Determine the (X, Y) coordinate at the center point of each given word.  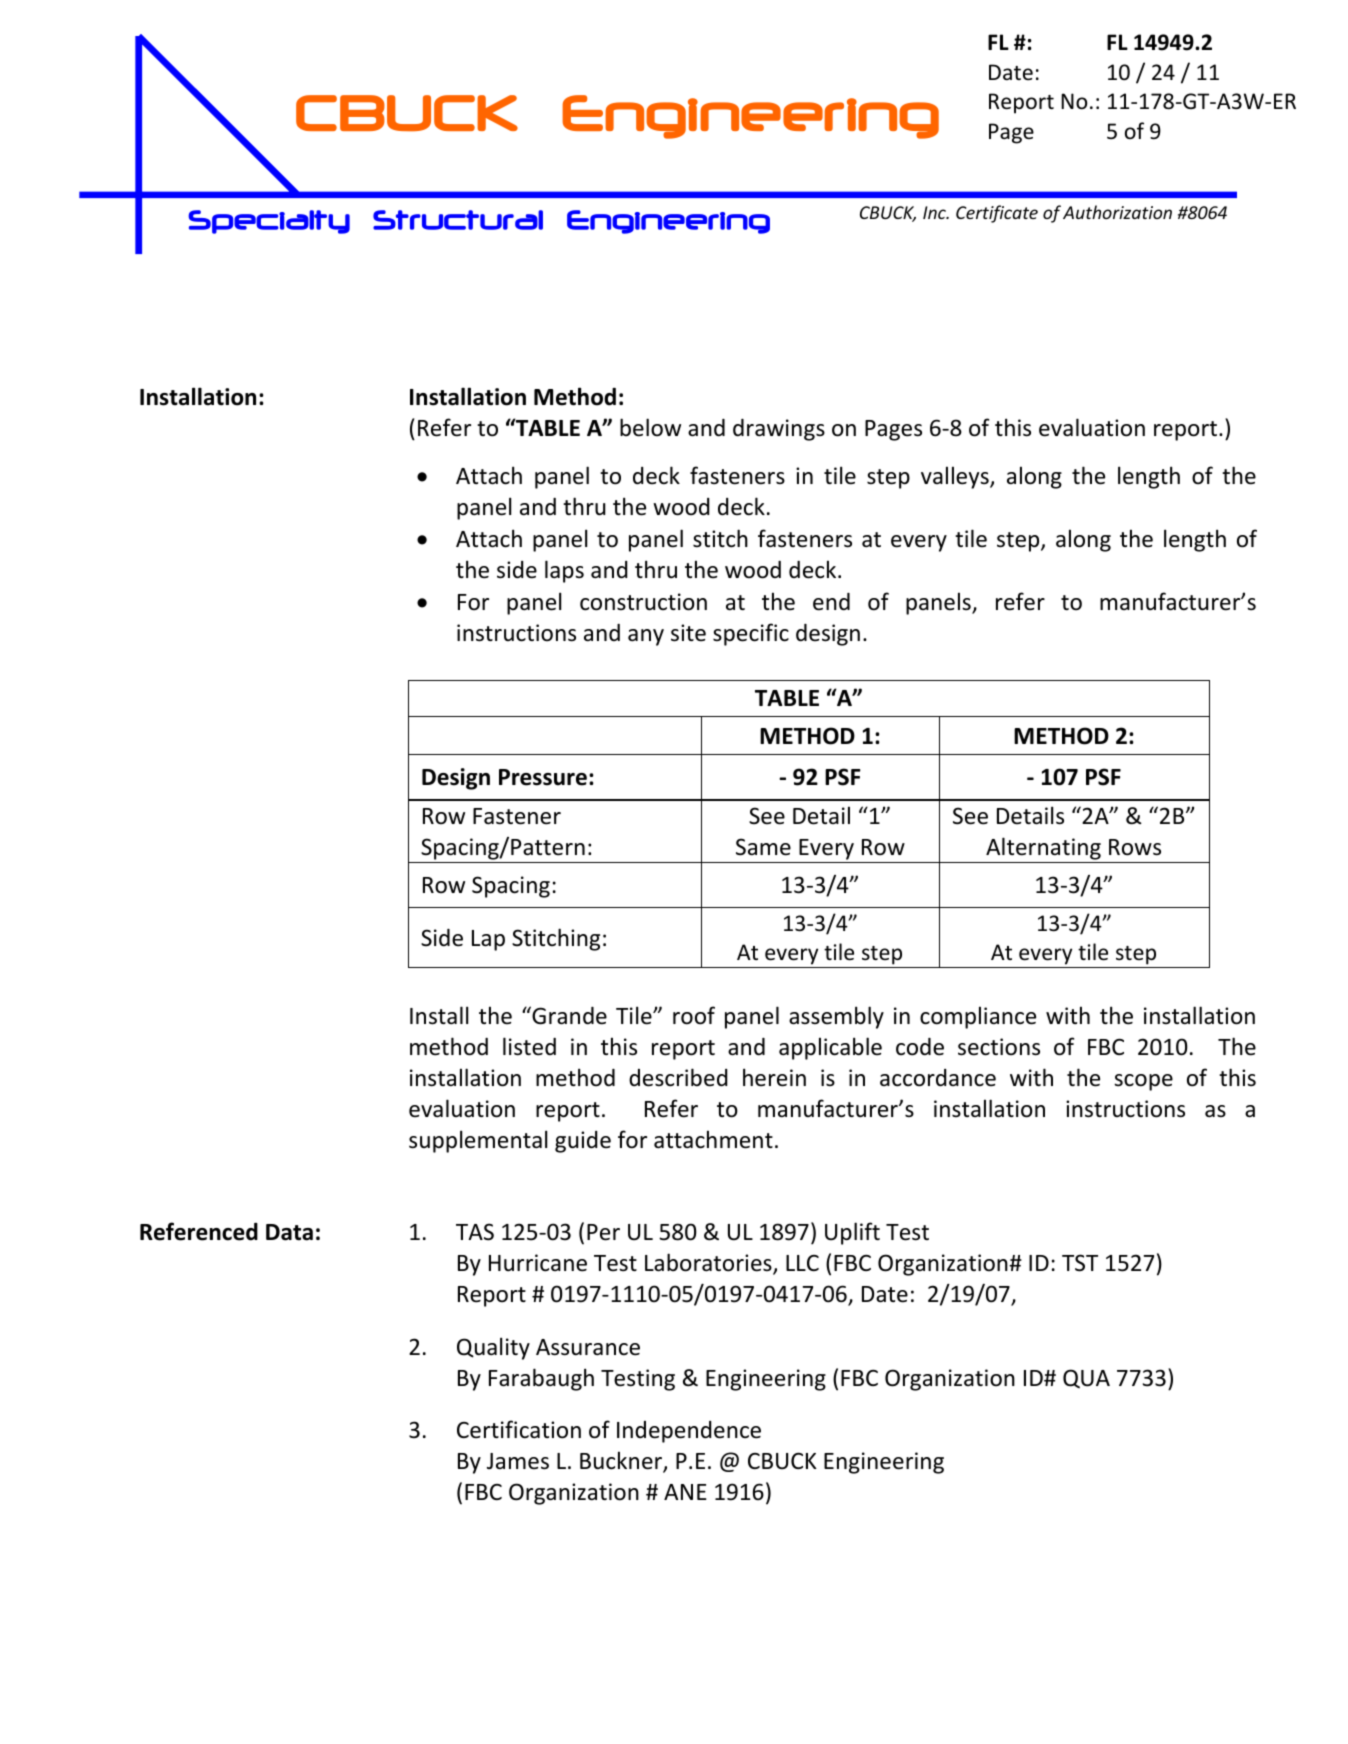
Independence (689, 1432)
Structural (458, 220)
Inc (935, 212)
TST (1080, 1263)
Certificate (997, 214)
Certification (519, 1429)
